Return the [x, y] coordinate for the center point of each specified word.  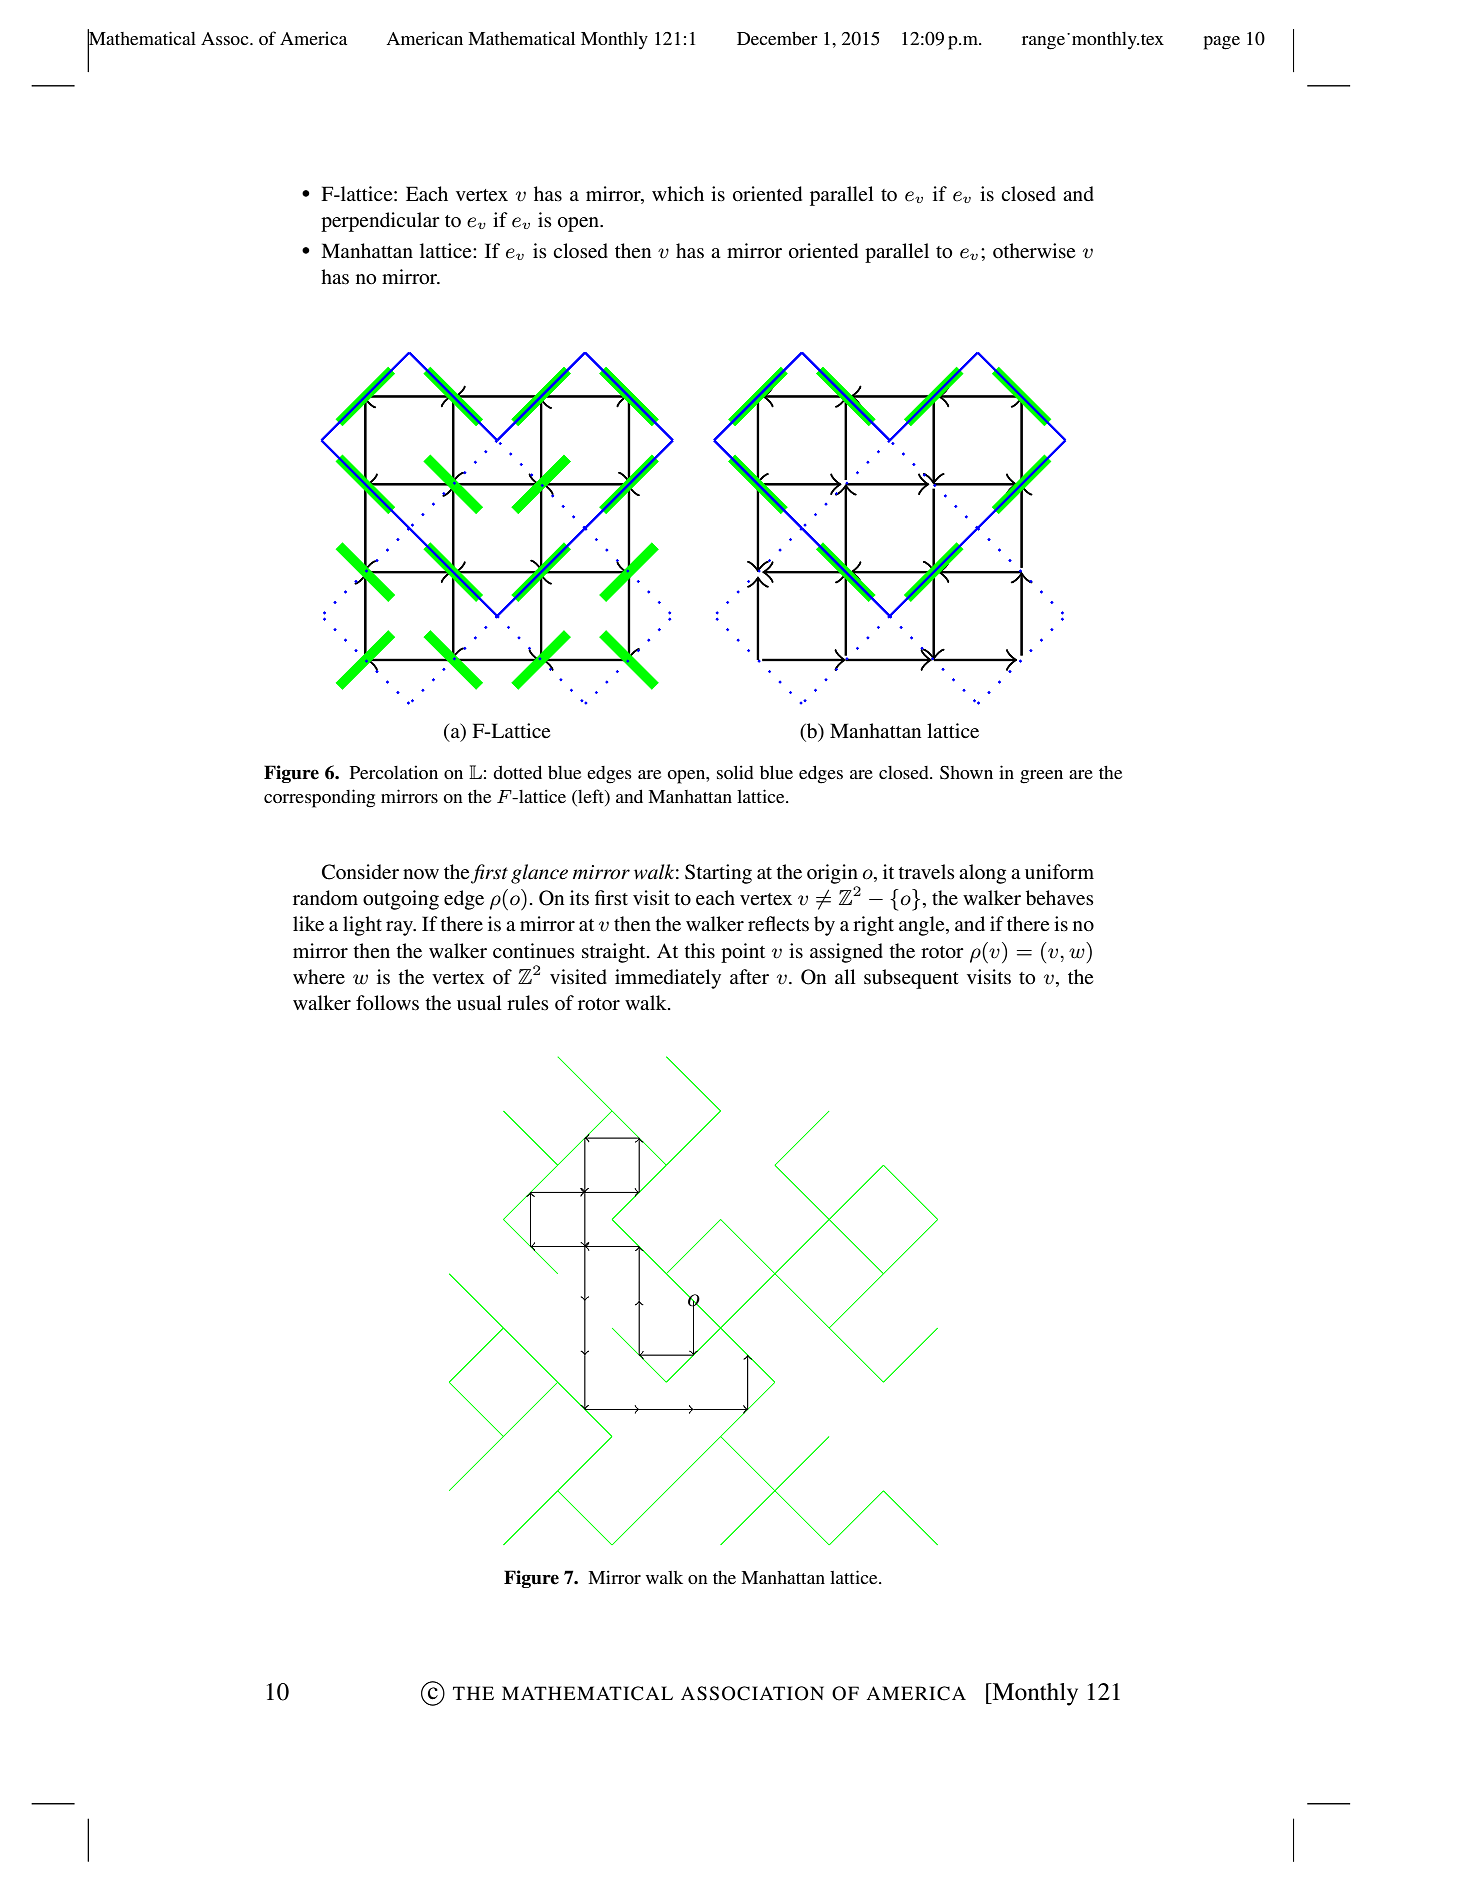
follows [387, 1003]
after [749, 977]
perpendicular [380, 222]
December [777, 38]
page [1222, 43]
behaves [1060, 898]
